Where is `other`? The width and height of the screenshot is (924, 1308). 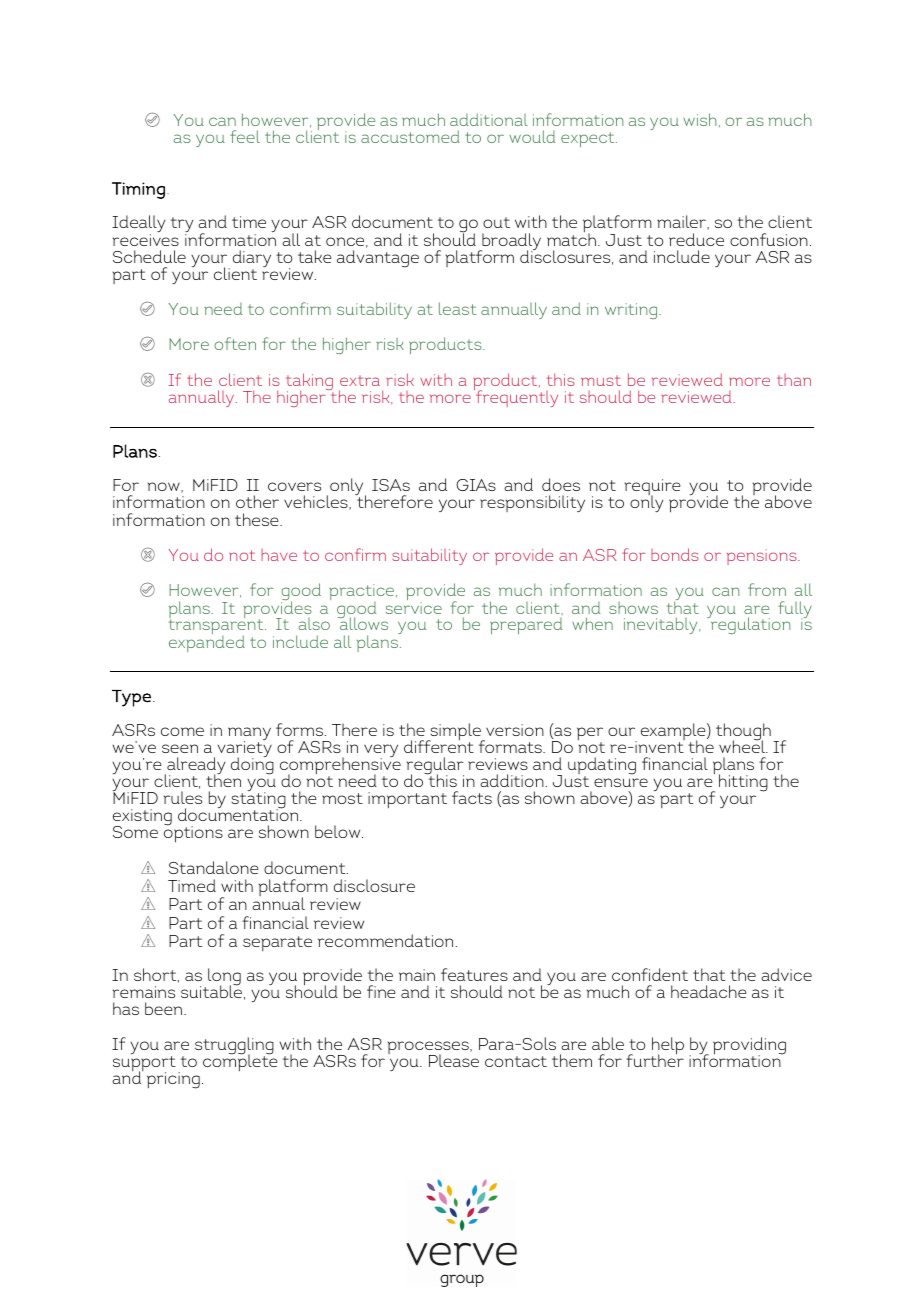 other is located at coordinates (257, 501).
